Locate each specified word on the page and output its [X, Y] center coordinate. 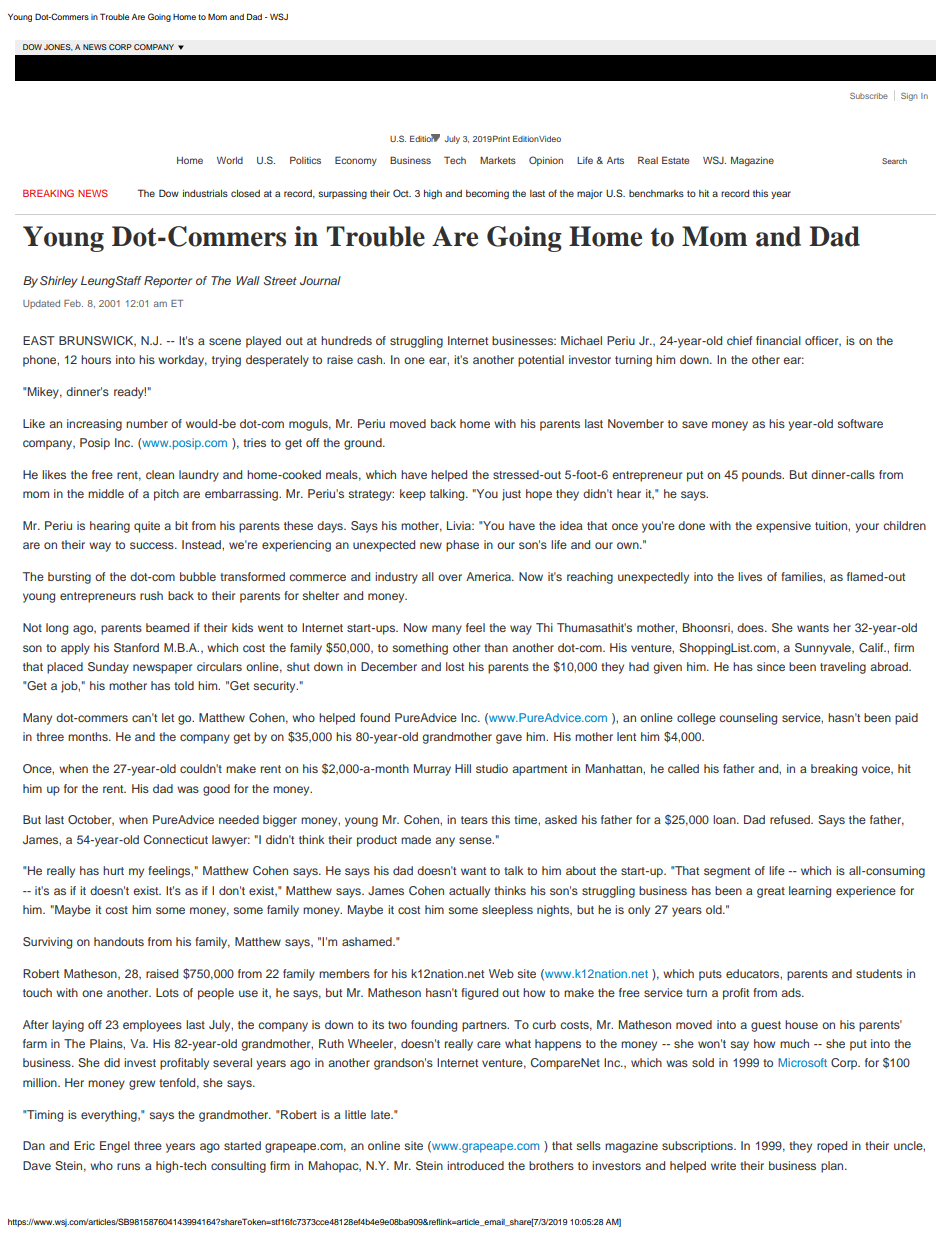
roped [832, 1147]
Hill [463, 768]
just [511, 495]
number [147, 423]
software [860, 423]
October [91, 820]
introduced [475, 1165]
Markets [498, 160]
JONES [58, 47]
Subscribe [869, 95]
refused [791, 819]
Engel [115, 1147]
